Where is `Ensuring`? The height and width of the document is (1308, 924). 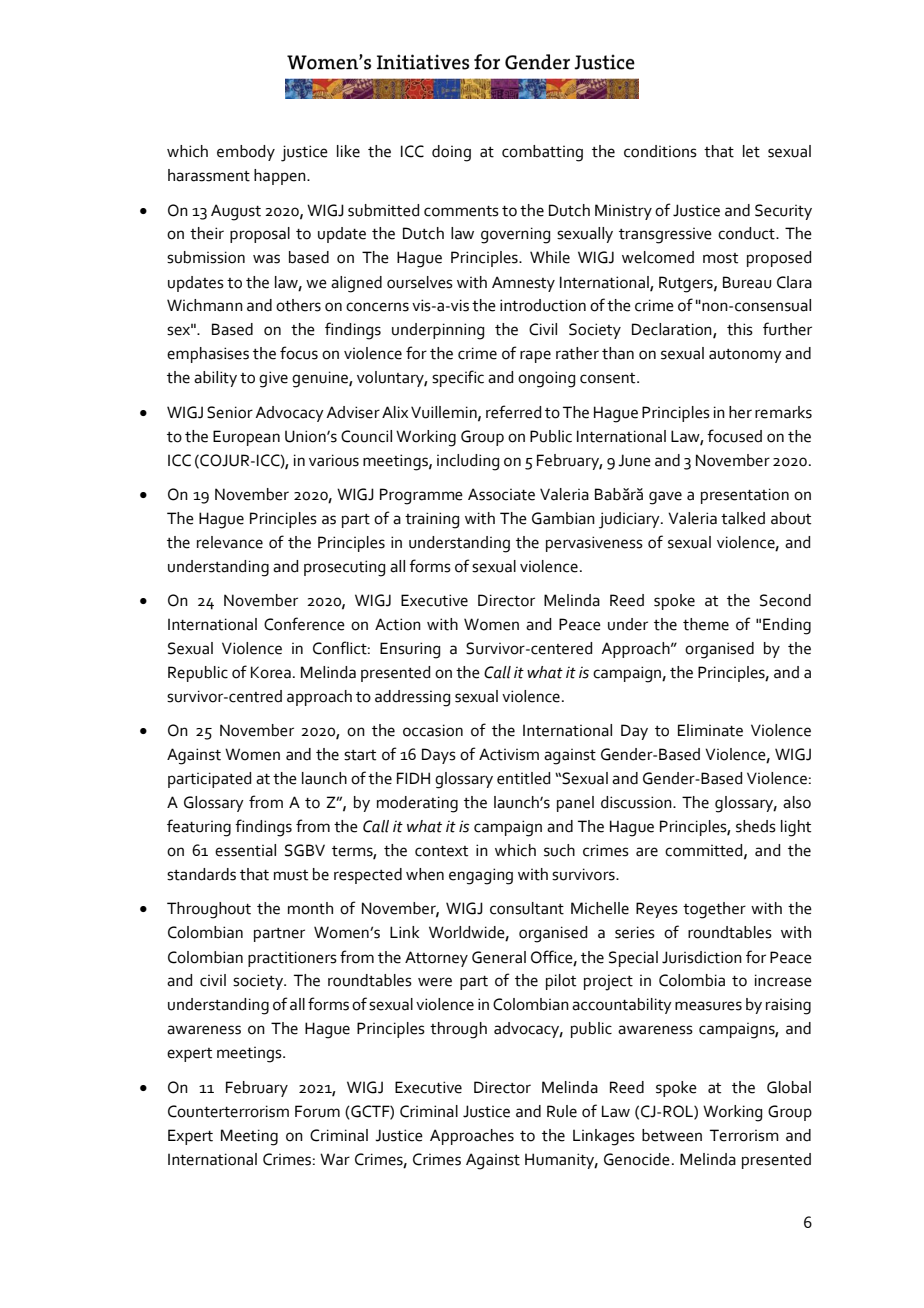 Ensuring is located at coordinates (410, 650).
